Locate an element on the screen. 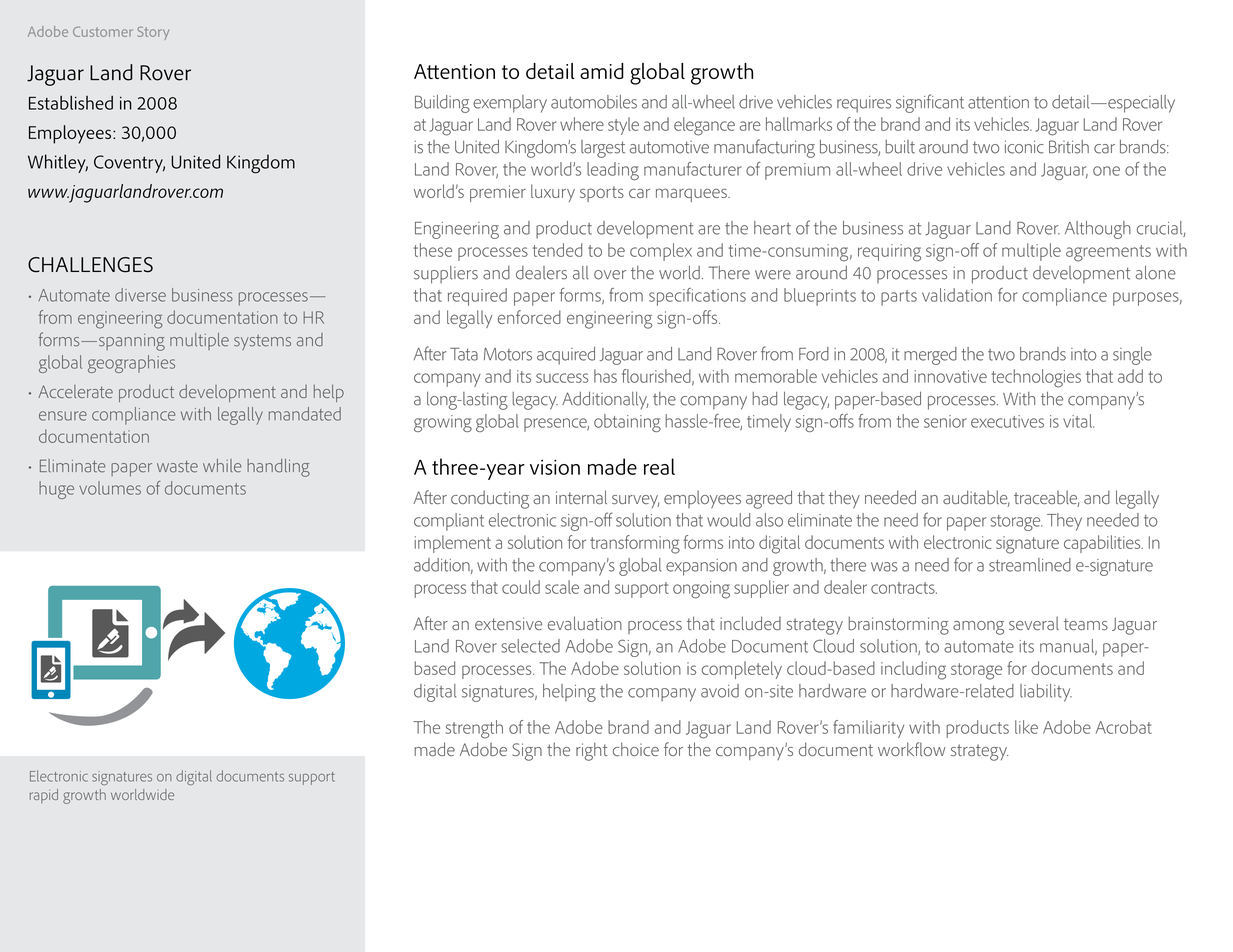 The height and width of the screenshot is (952, 1233). Story is located at coordinates (153, 33).
